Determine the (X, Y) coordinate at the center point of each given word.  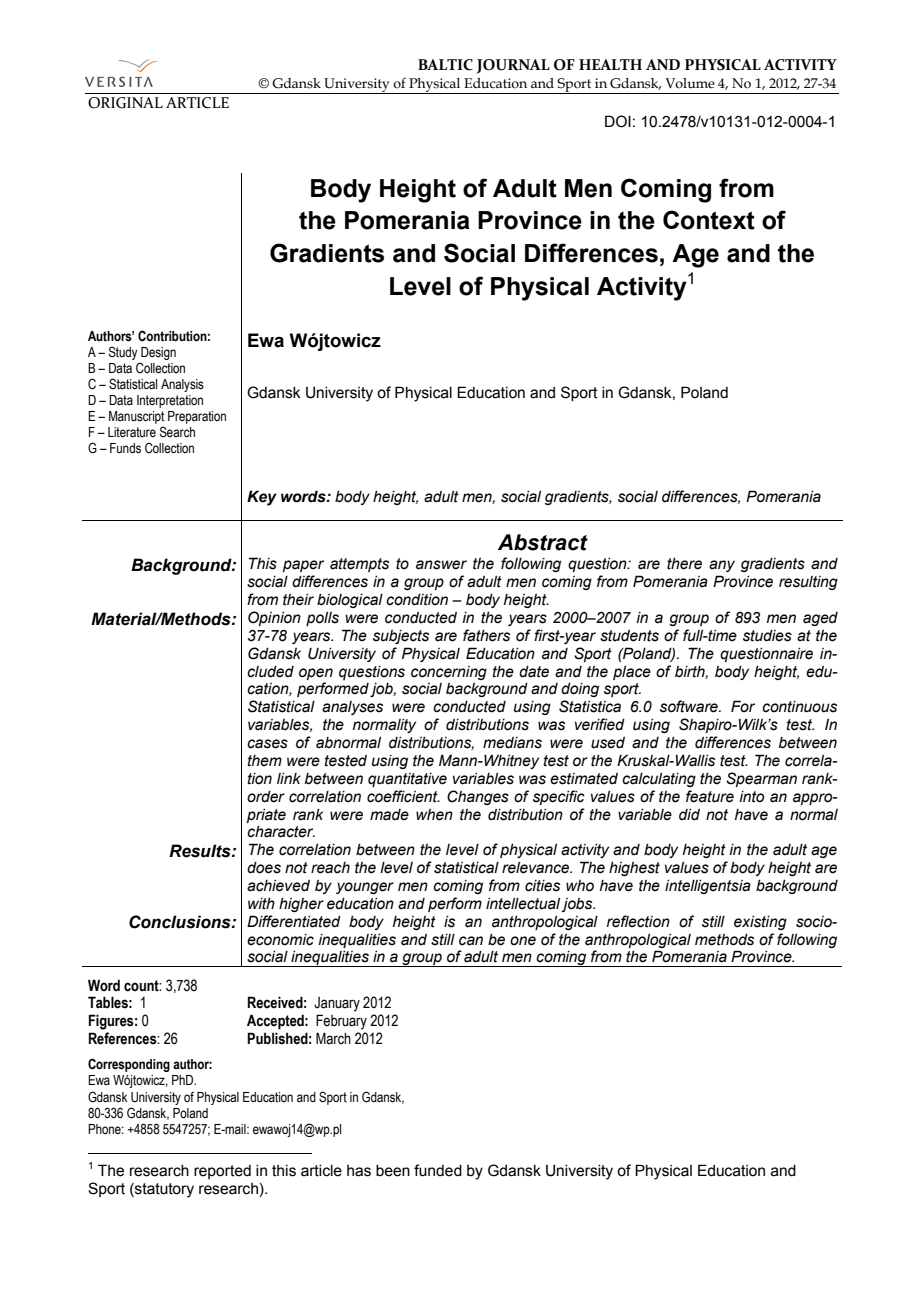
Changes (478, 797)
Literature (132, 432)
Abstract (543, 542)
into (751, 797)
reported (222, 1172)
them (265, 761)
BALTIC (445, 65)
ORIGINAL (125, 103)
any (722, 566)
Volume (690, 83)
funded (438, 1170)
